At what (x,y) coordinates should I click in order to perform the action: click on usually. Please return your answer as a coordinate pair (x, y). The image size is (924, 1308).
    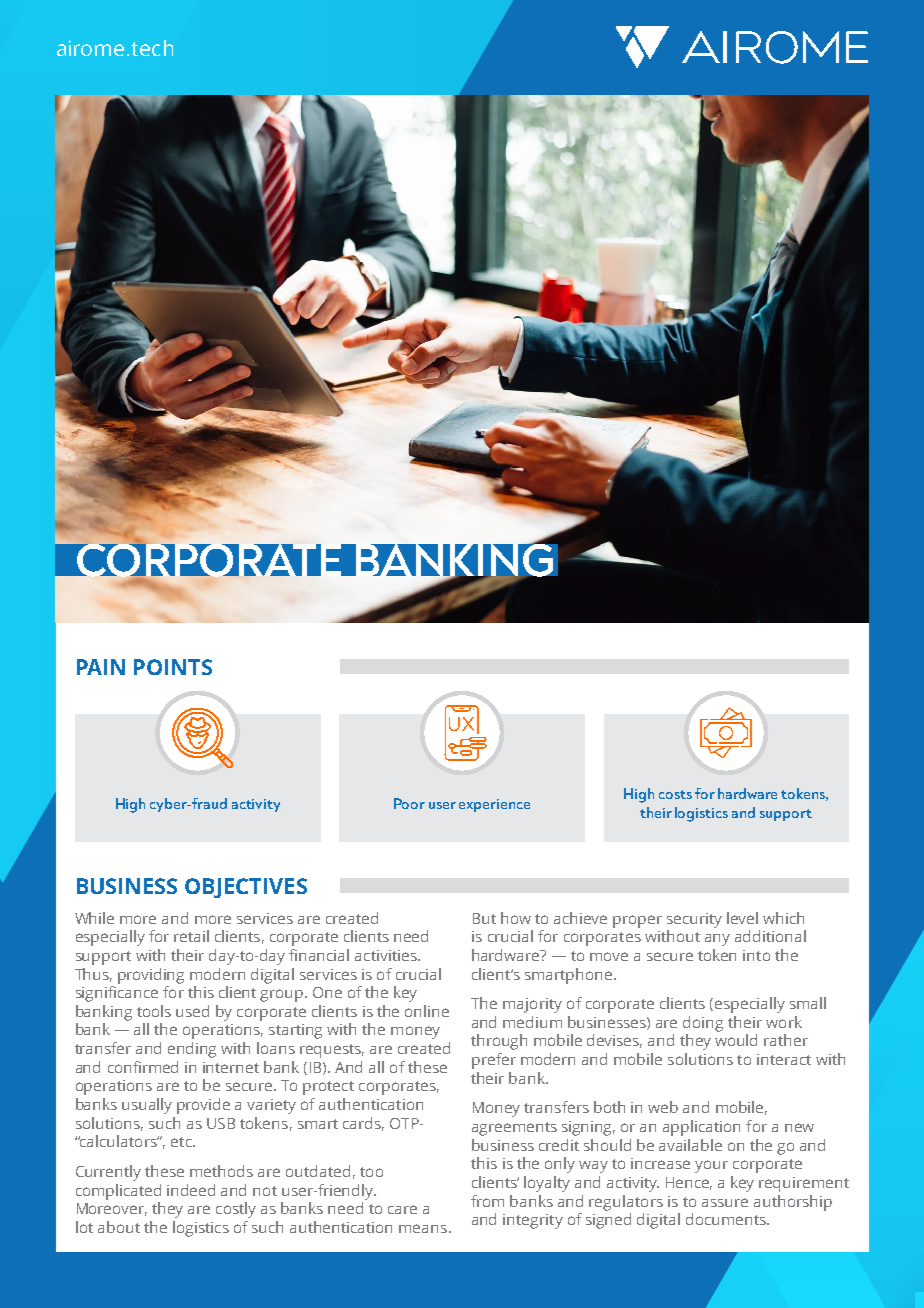
    Looking at the image, I should click on (147, 1106).
